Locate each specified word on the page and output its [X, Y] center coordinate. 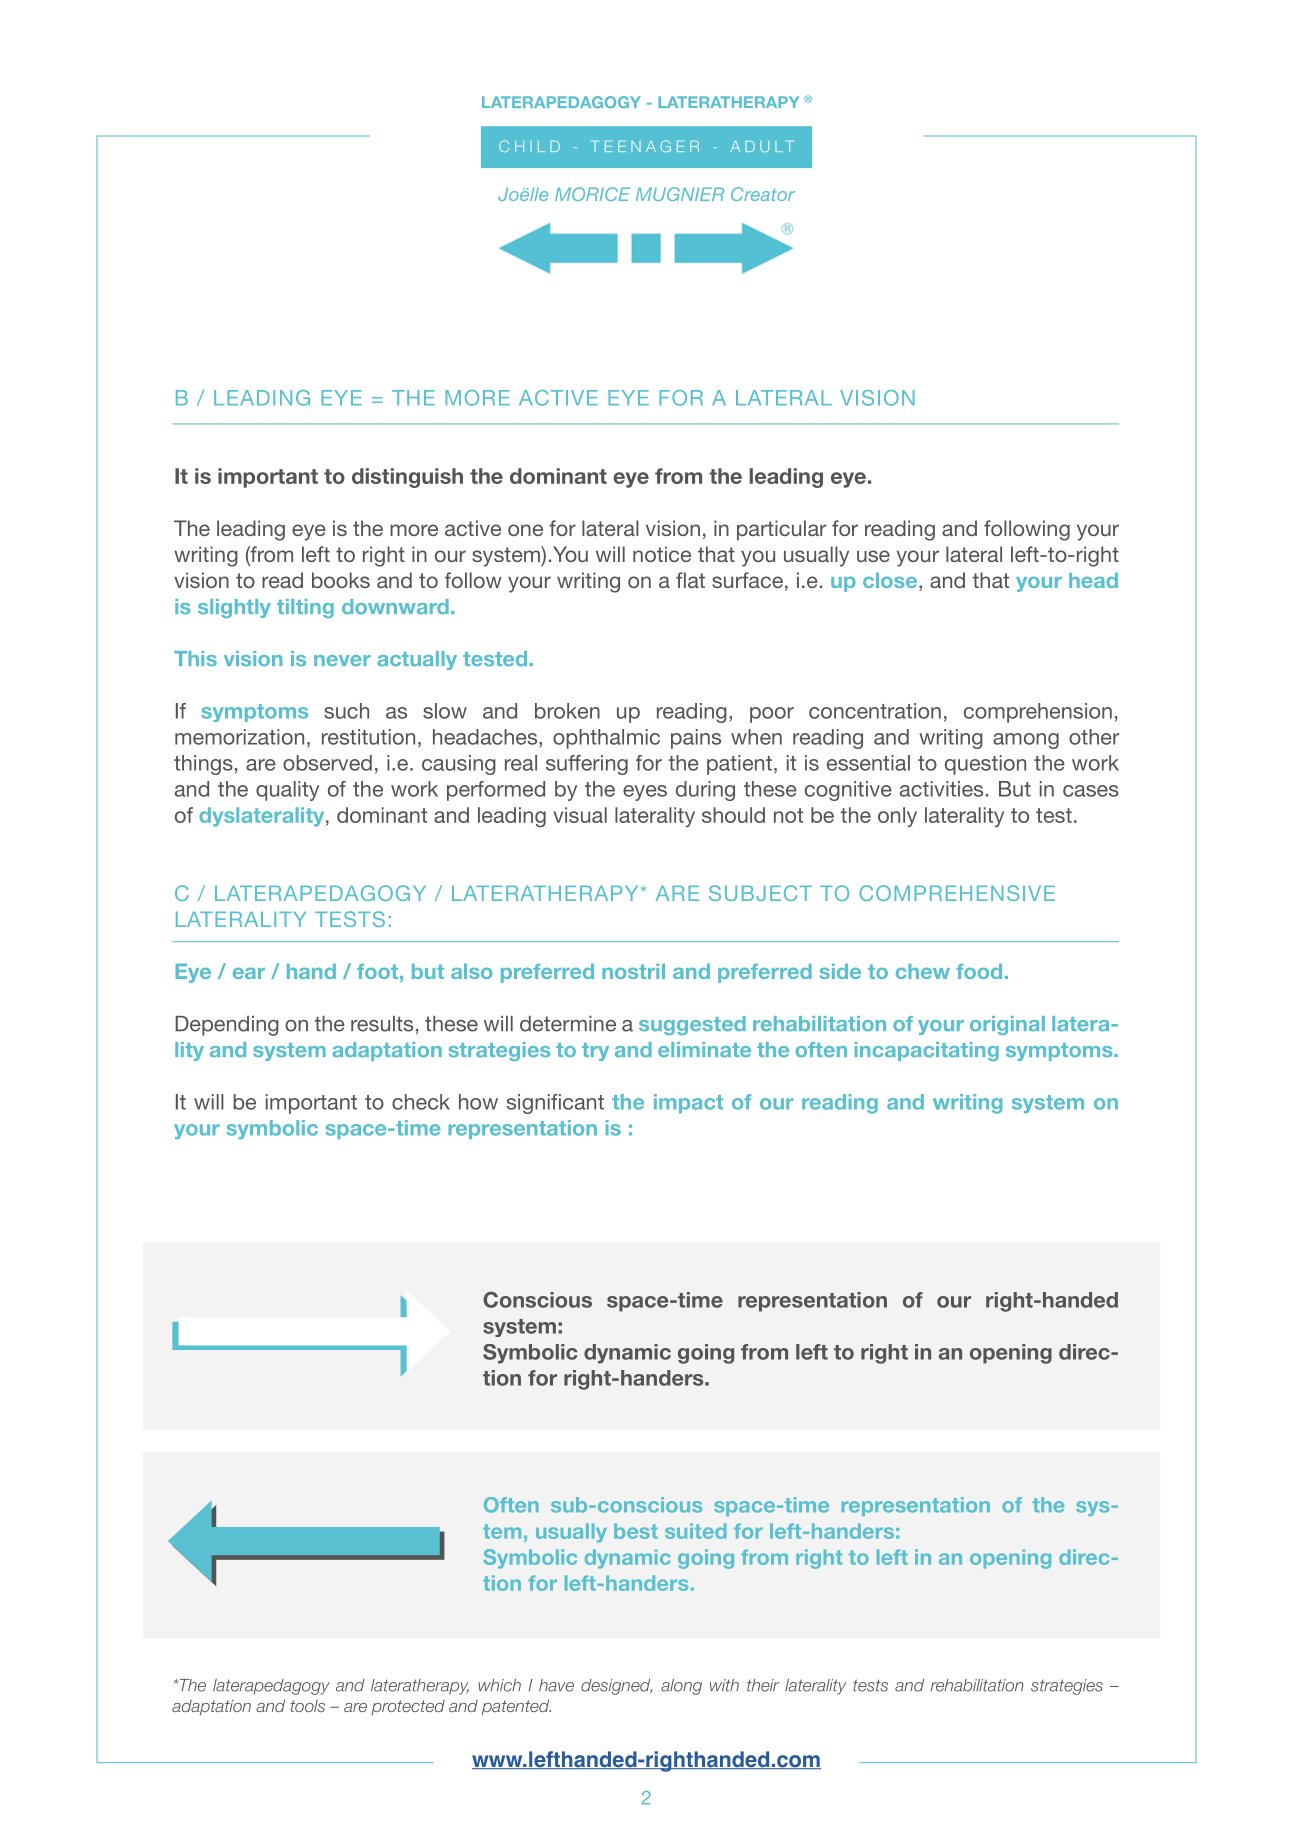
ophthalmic [606, 739]
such [346, 711]
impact [688, 1103]
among [1026, 741]
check [421, 1102]
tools [307, 1705]
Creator [763, 194]
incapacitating [927, 1051]
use [873, 556]
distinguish [407, 478]
